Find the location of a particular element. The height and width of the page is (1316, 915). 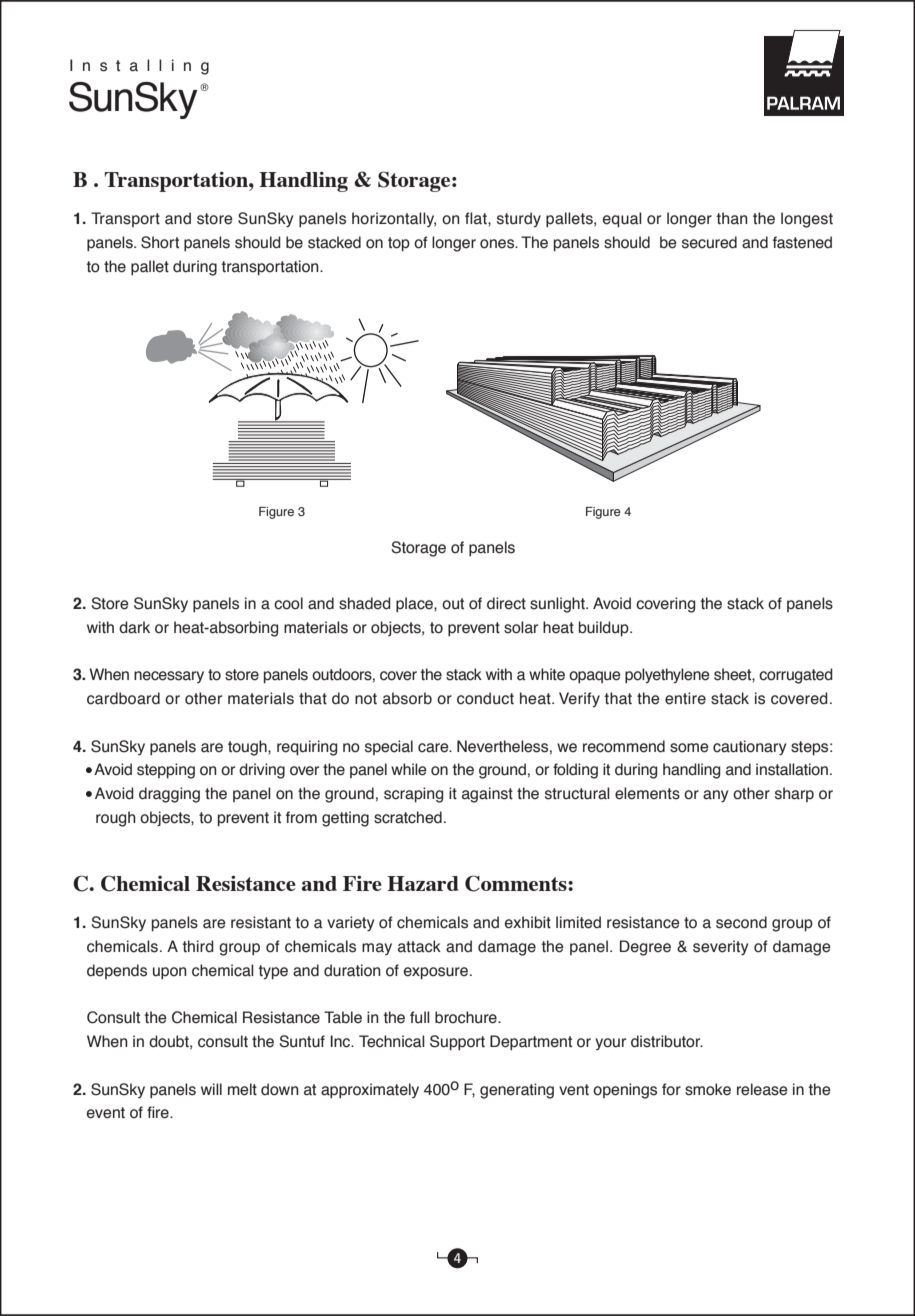

will is located at coordinates (211, 1089).
